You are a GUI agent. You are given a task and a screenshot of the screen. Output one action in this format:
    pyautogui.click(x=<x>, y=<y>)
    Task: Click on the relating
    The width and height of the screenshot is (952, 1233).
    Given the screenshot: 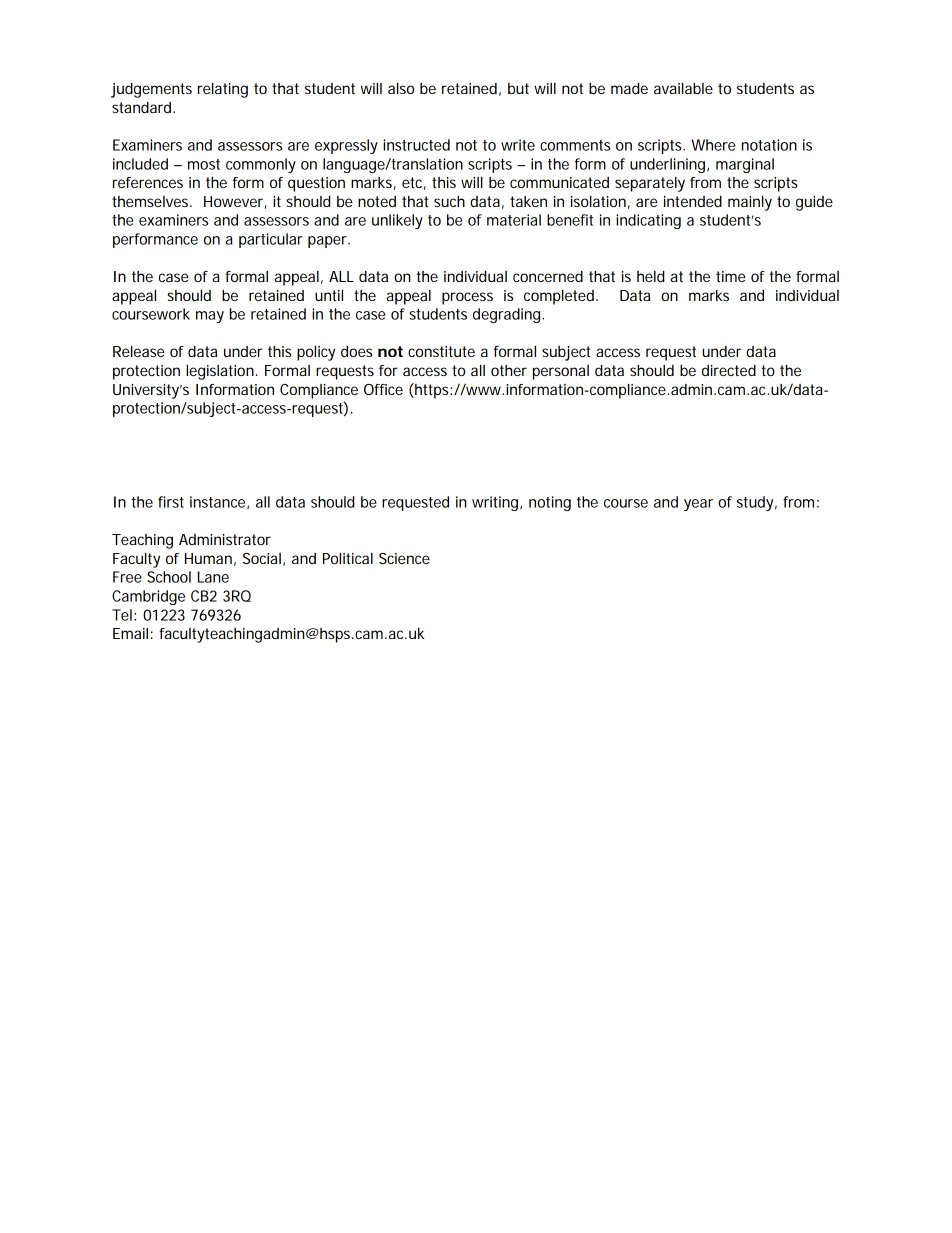 What is the action you would take?
    pyautogui.click(x=223, y=90)
